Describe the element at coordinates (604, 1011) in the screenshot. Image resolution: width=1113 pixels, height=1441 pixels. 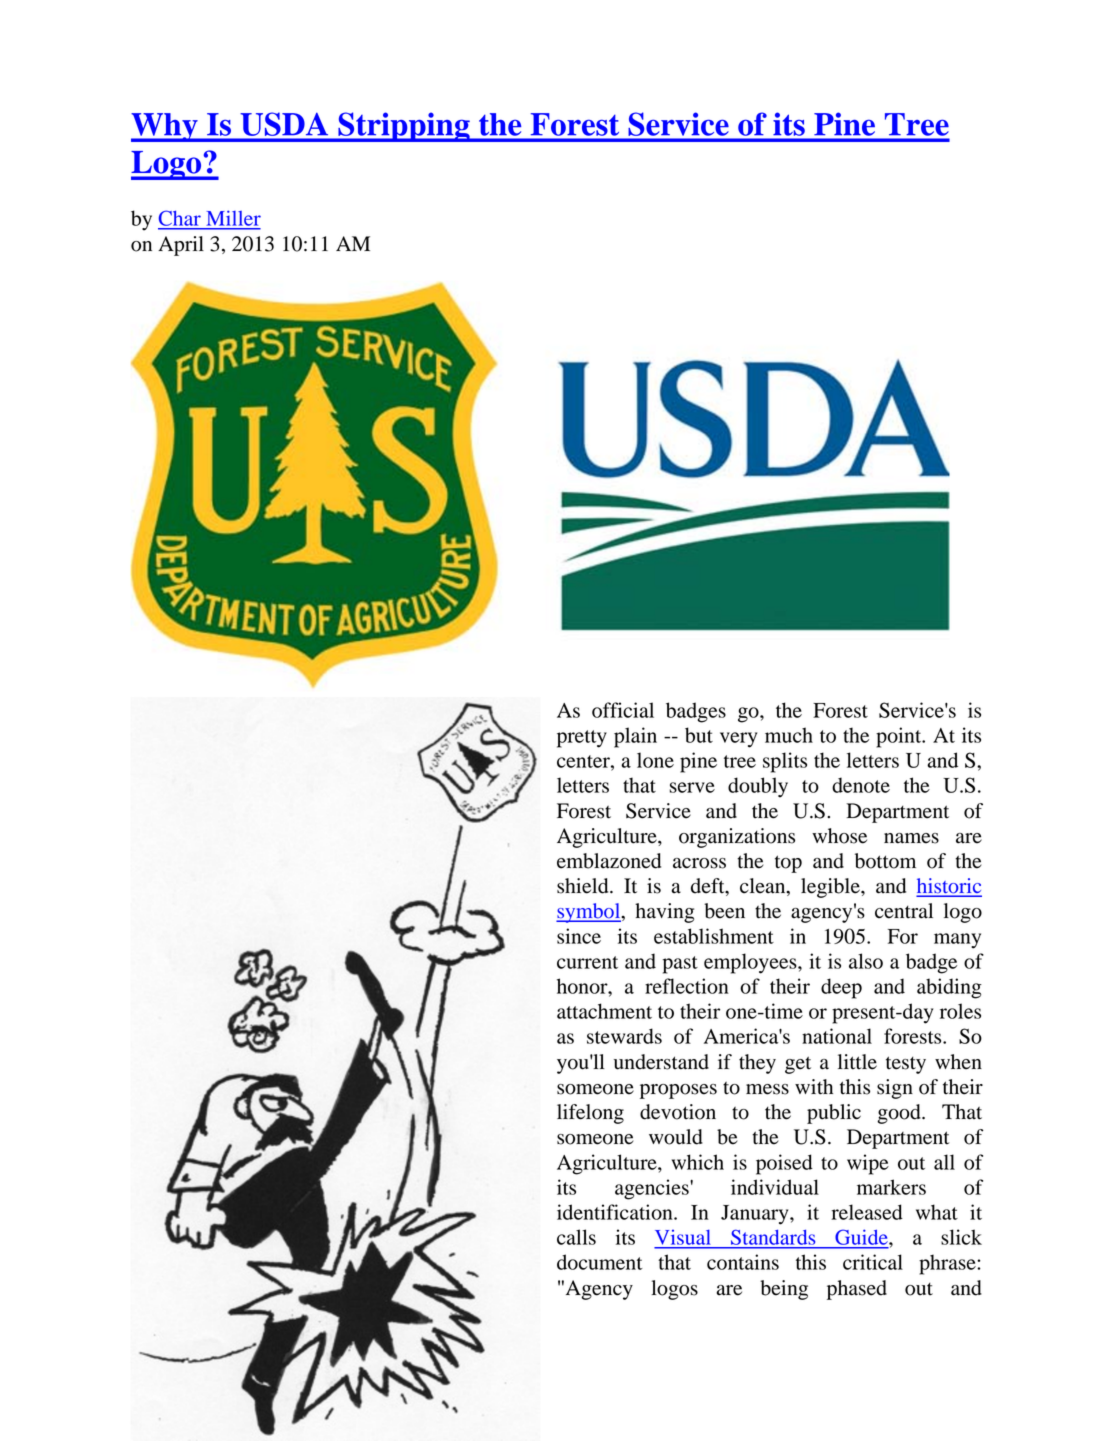
I see `attachment` at that location.
